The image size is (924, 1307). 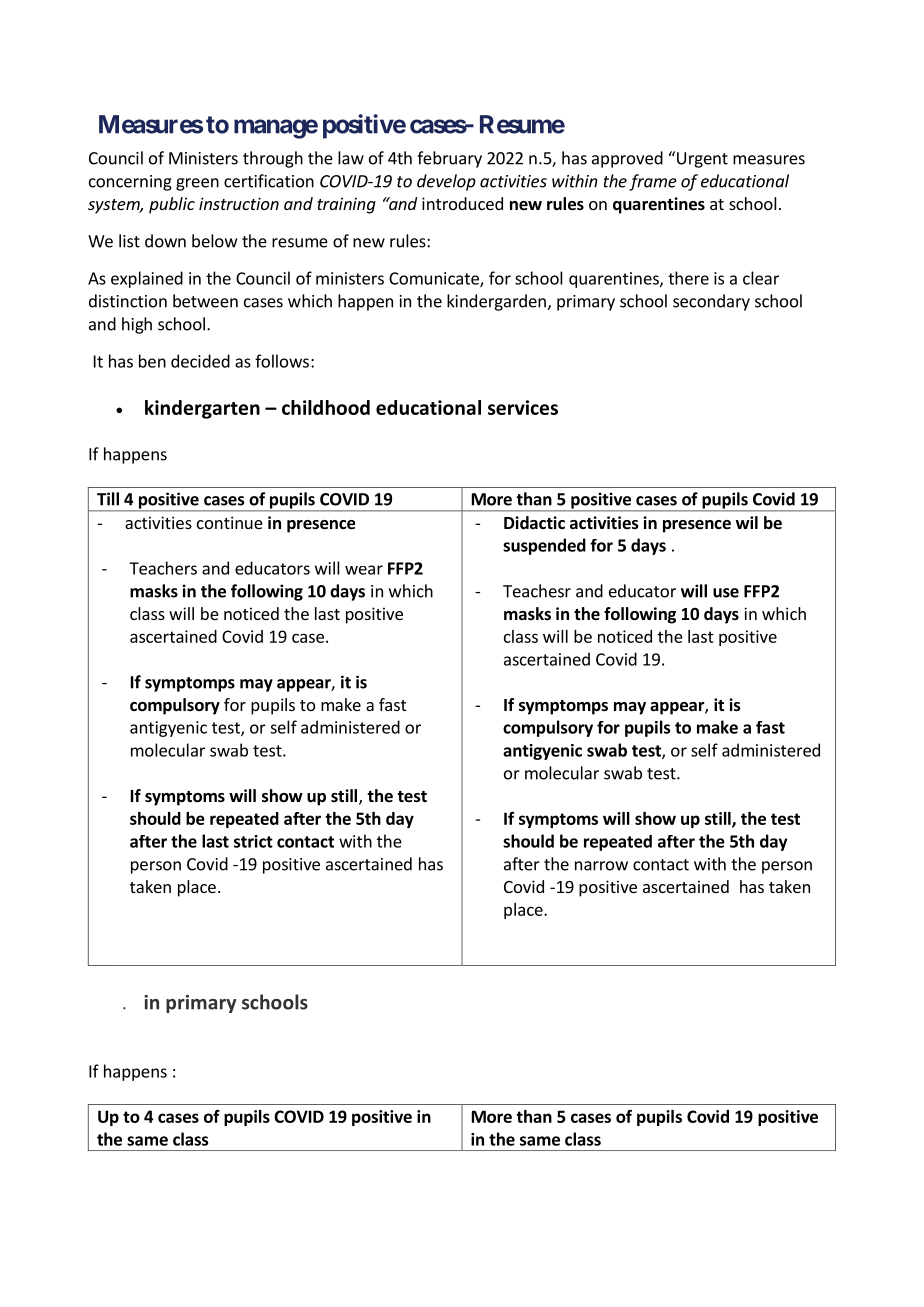 What do you see at coordinates (230, 522) in the document?
I see `continue` at bounding box center [230, 522].
